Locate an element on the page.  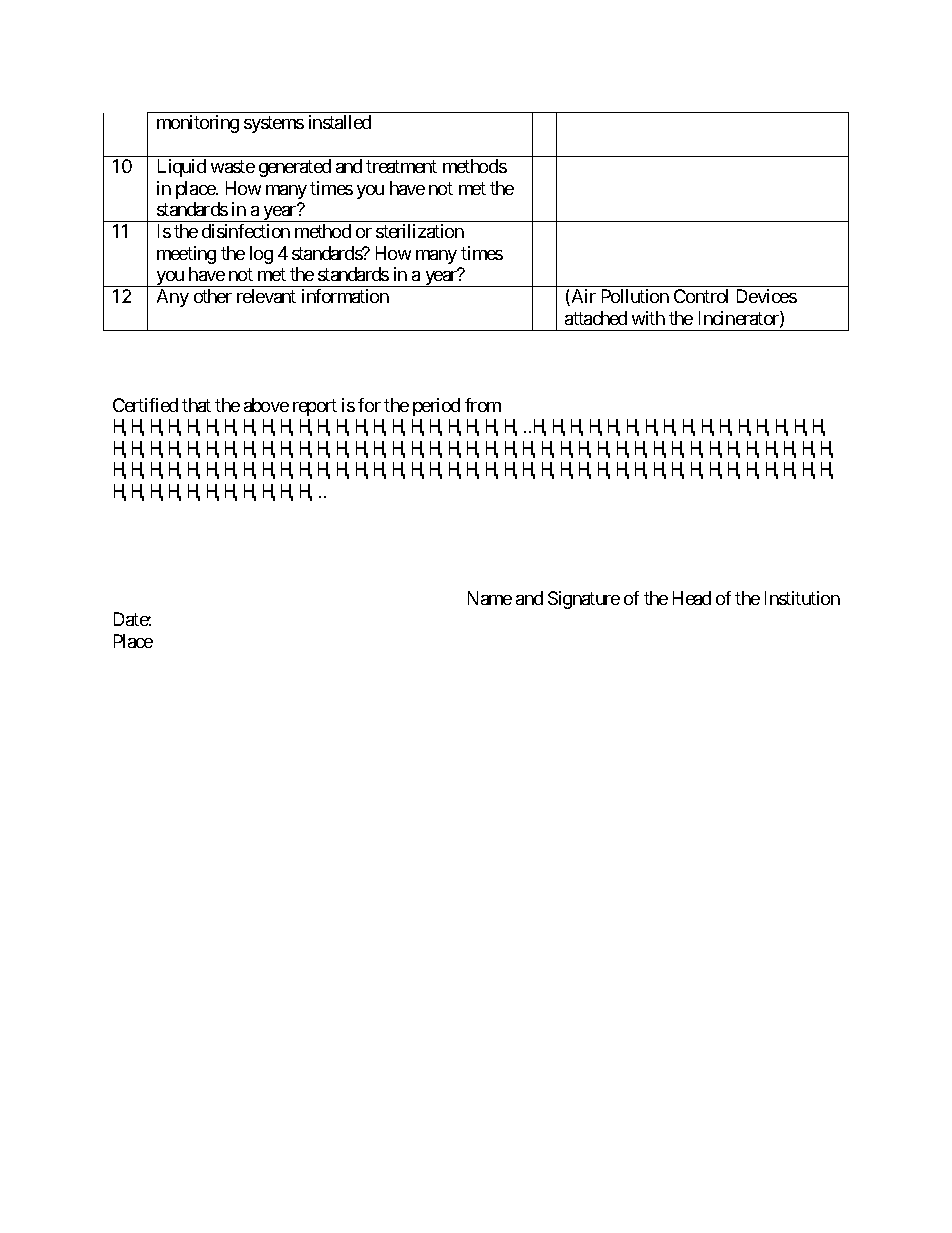
Name is located at coordinates (490, 598).
